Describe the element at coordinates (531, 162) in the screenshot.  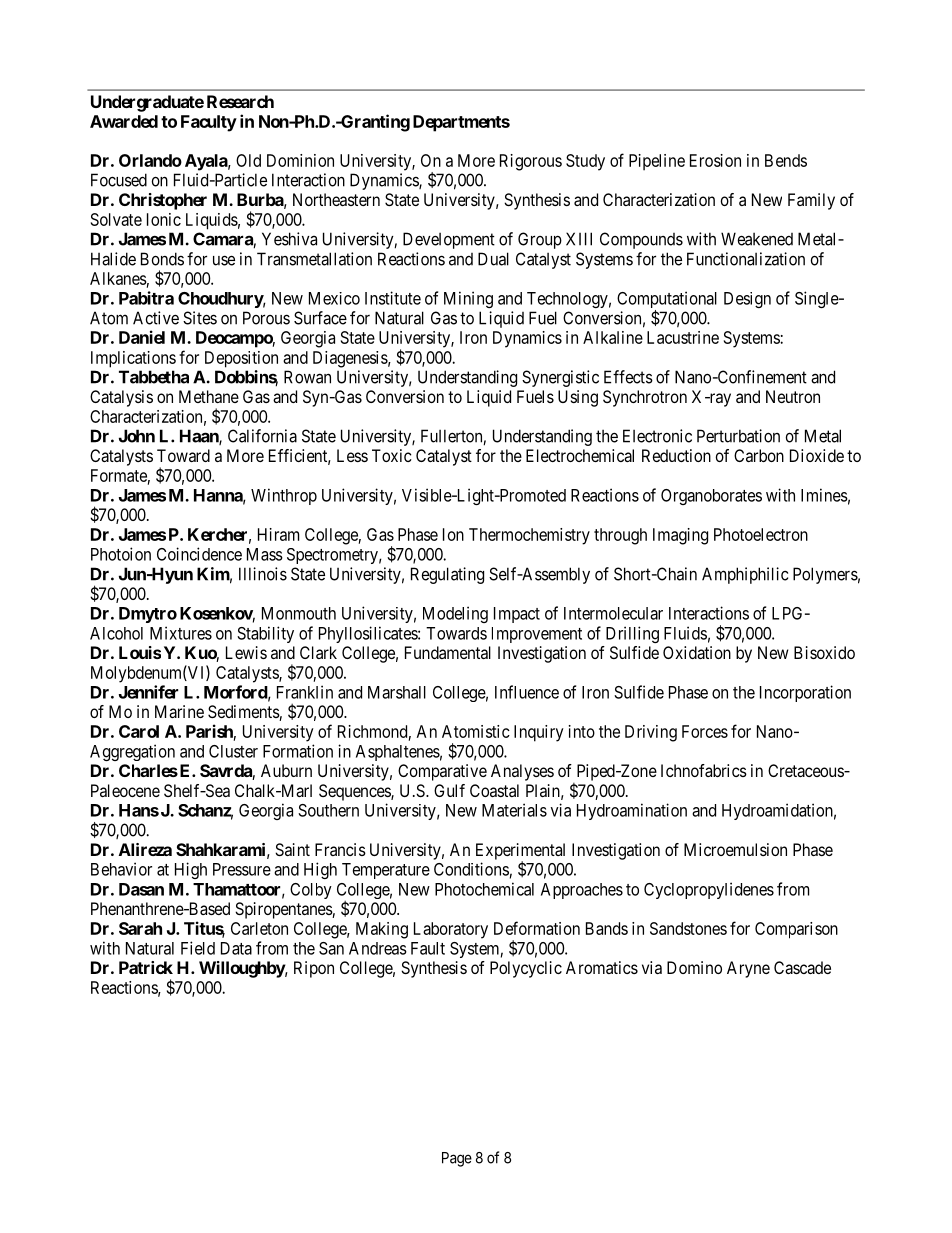
I see `Rigorous` at that location.
